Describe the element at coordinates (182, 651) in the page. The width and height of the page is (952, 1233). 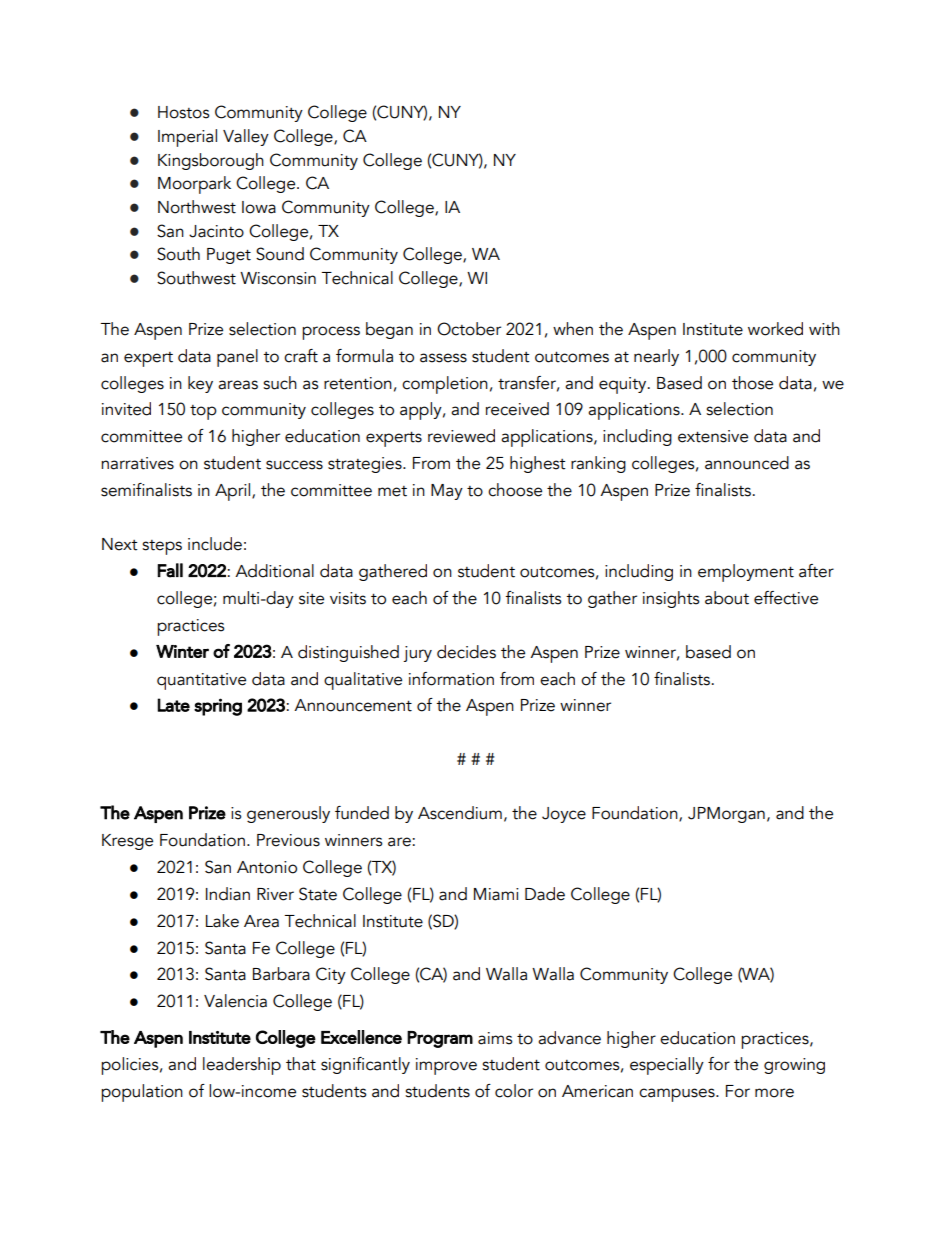
I see `Winter` at that location.
